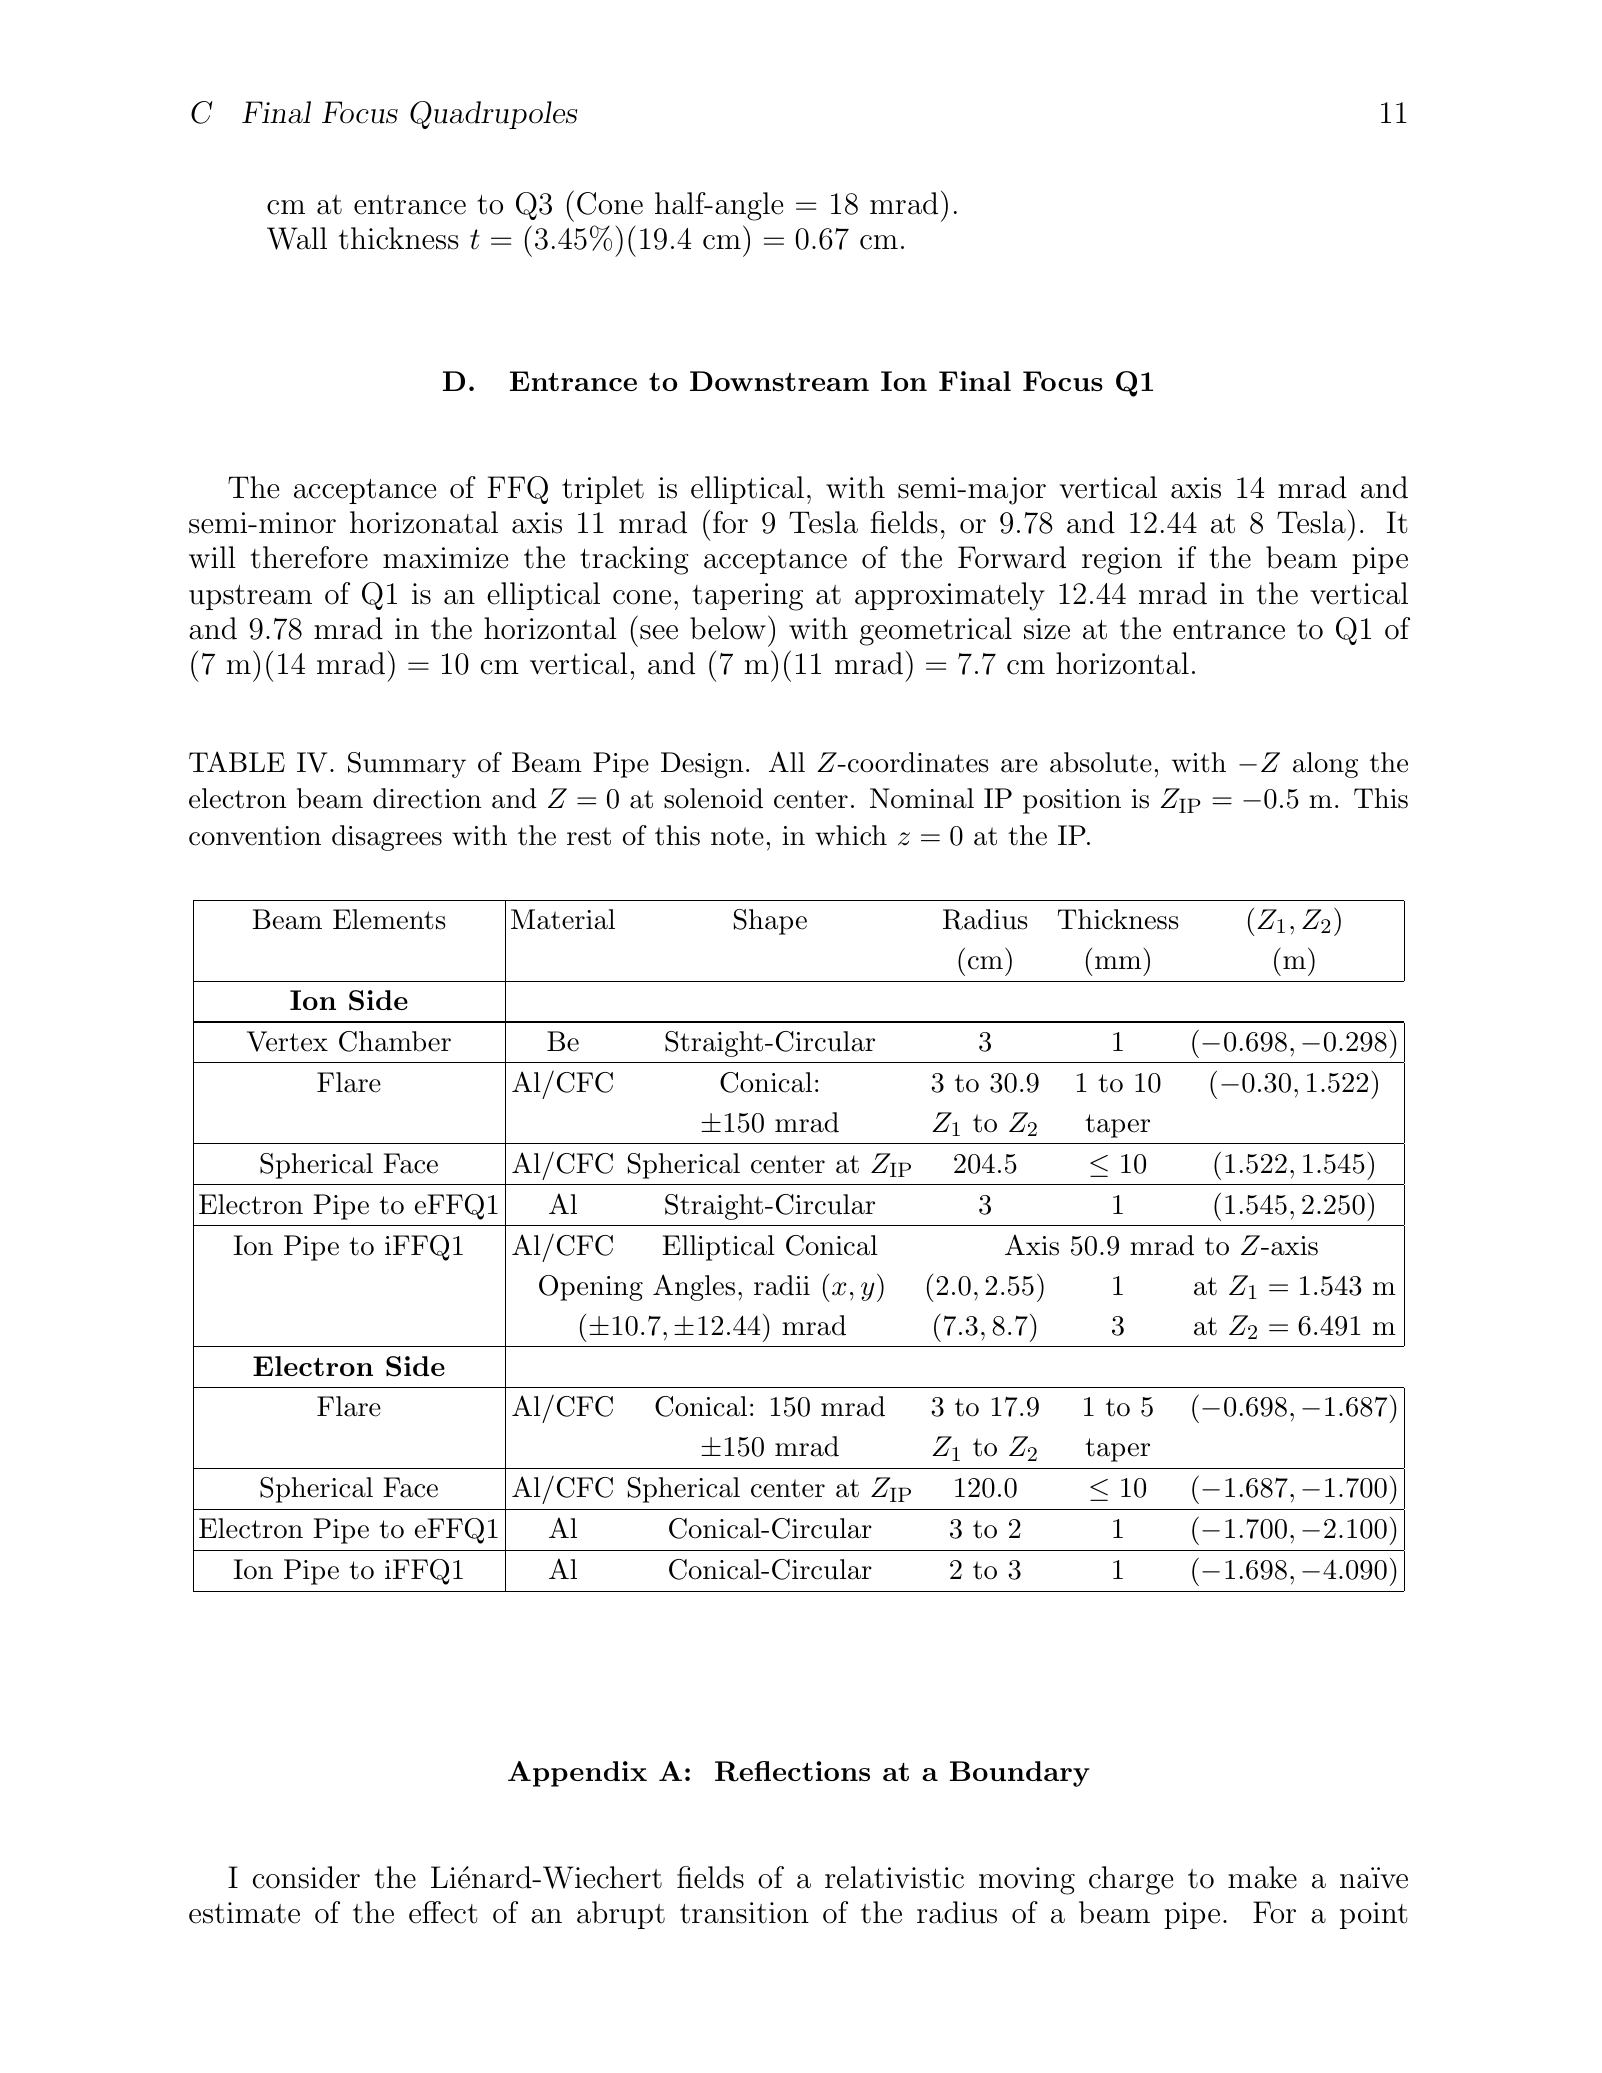 Image resolution: width=1602 pixels, height=2073 pixels. Describe the element at coordinates (782, 1285) in the image. I see `radii` at that location.
